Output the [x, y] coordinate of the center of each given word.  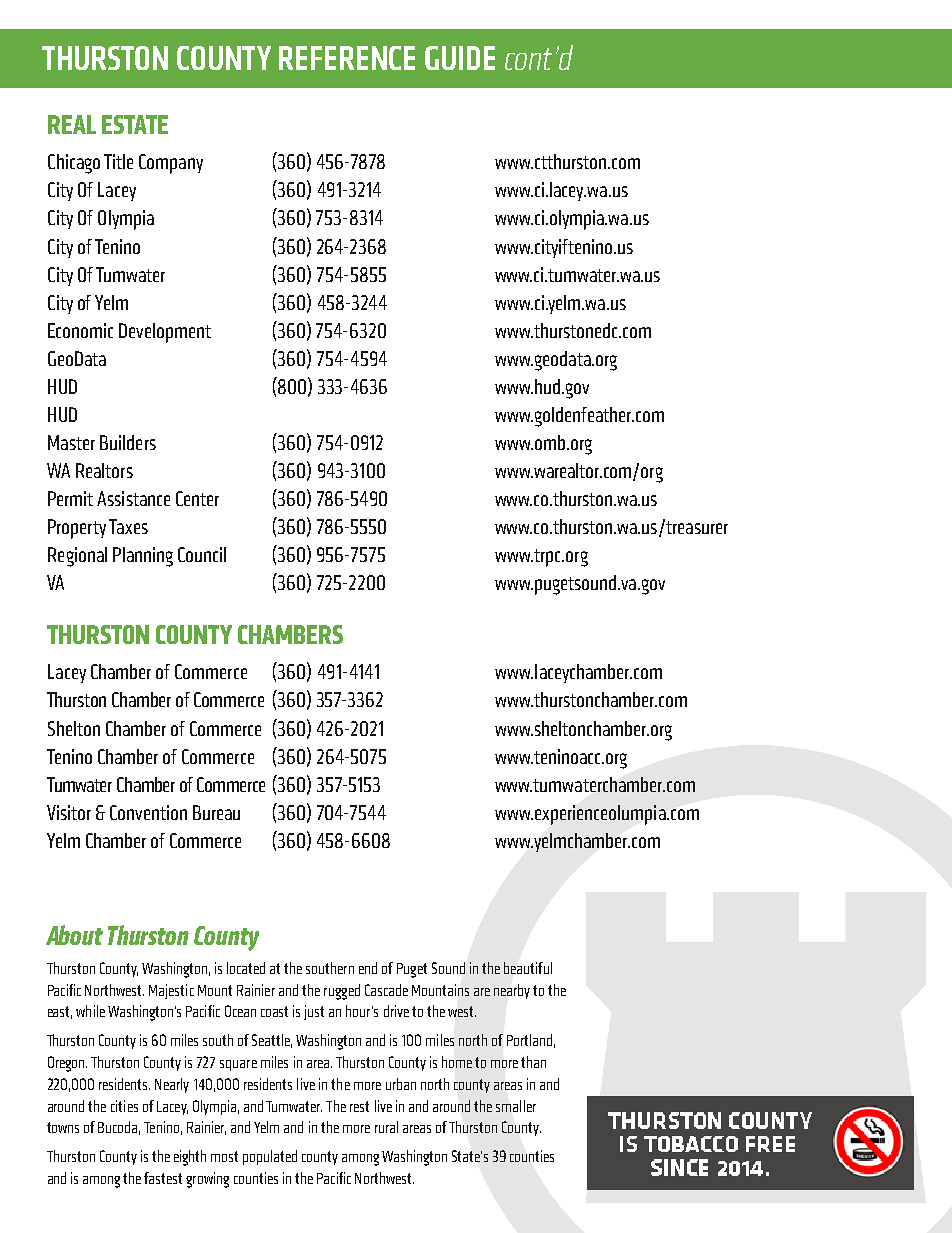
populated [270, 1157]
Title [118, 161]
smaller [516, 1106]
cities [124, 1106]
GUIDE [460, 58]
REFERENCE [347, 58]
